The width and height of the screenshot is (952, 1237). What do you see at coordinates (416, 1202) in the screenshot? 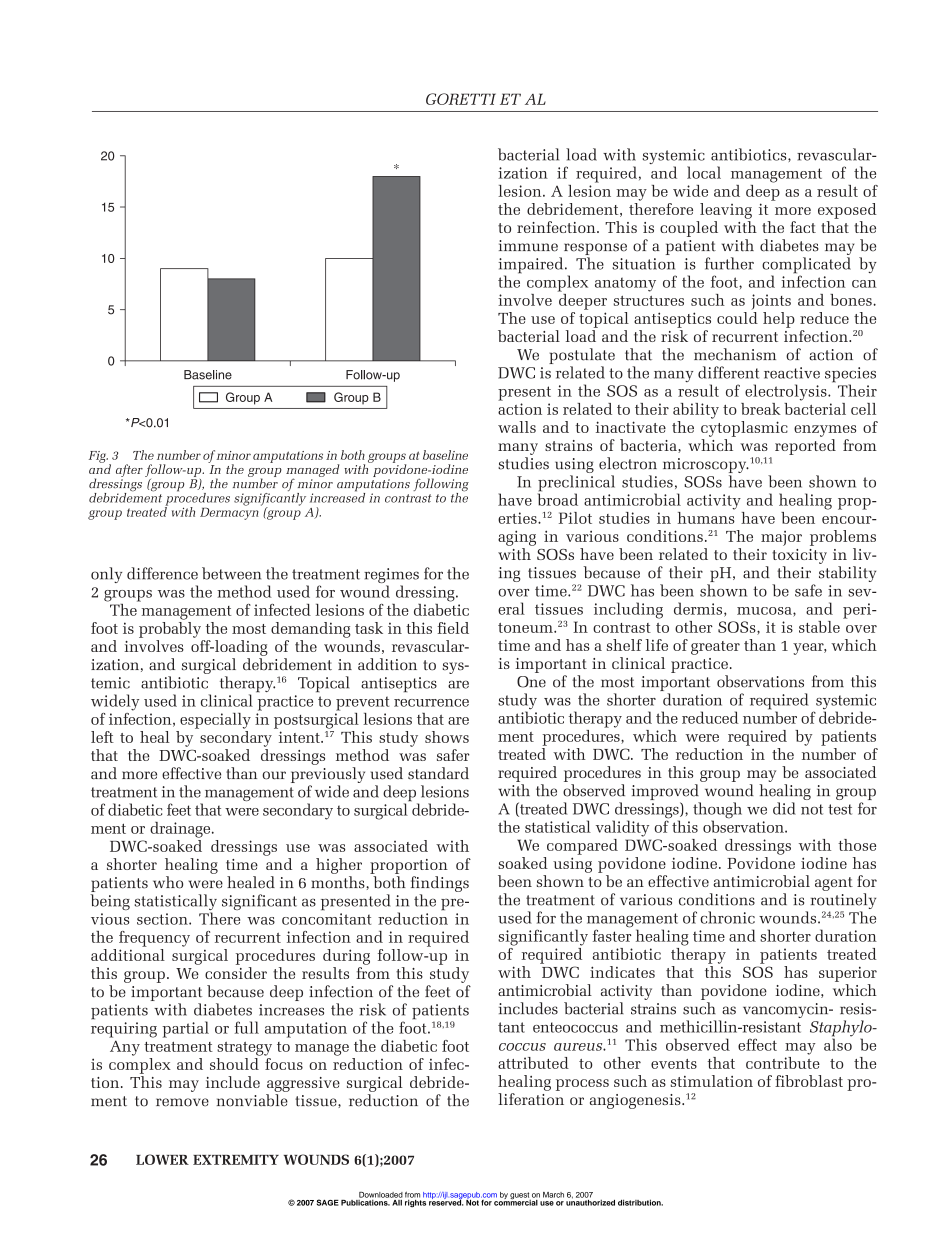
I see `rights` at bounding box center [416, 1202].
